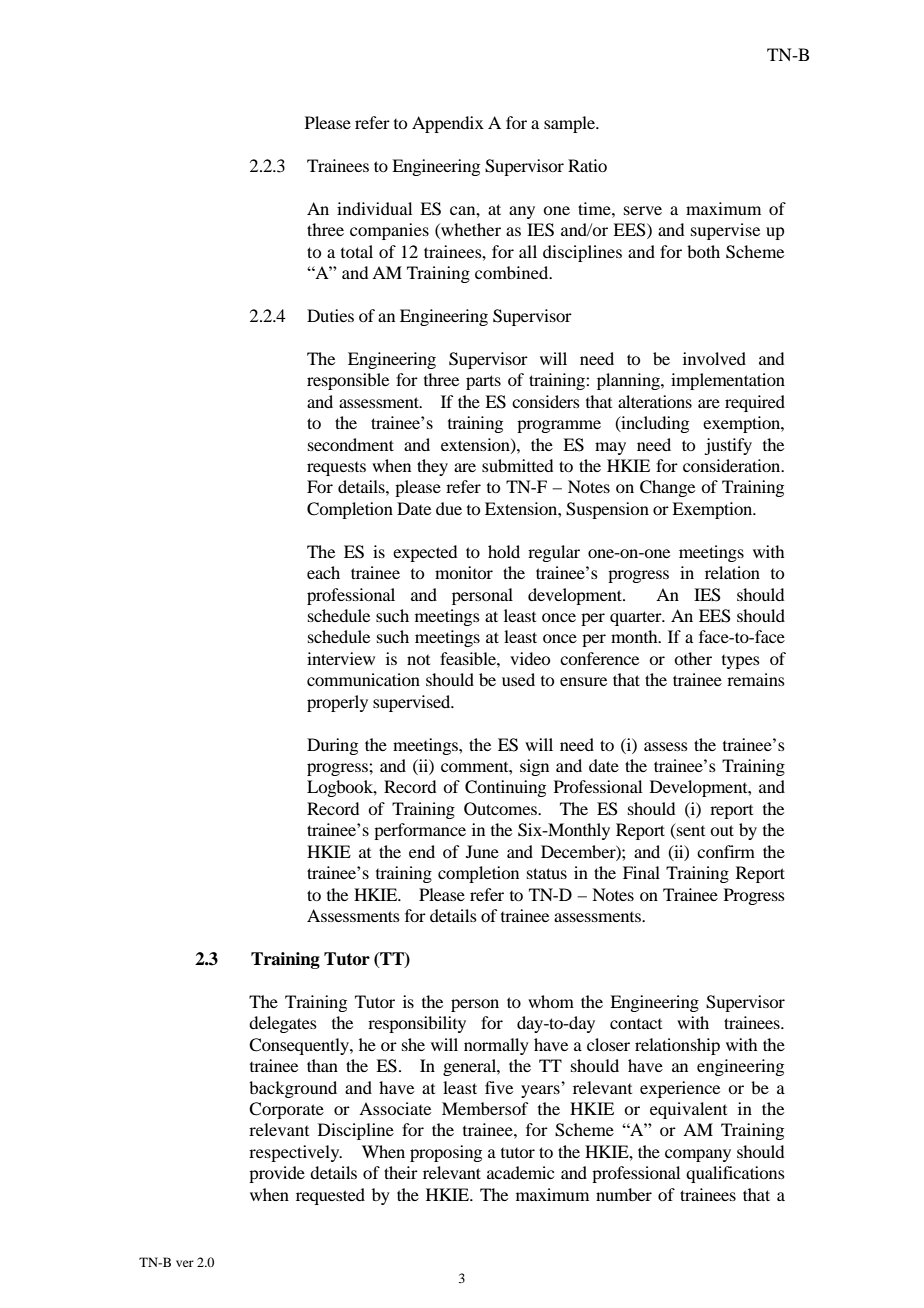  Describe the element at coordinates (332, 746) in the page. I see `During` at that location.
